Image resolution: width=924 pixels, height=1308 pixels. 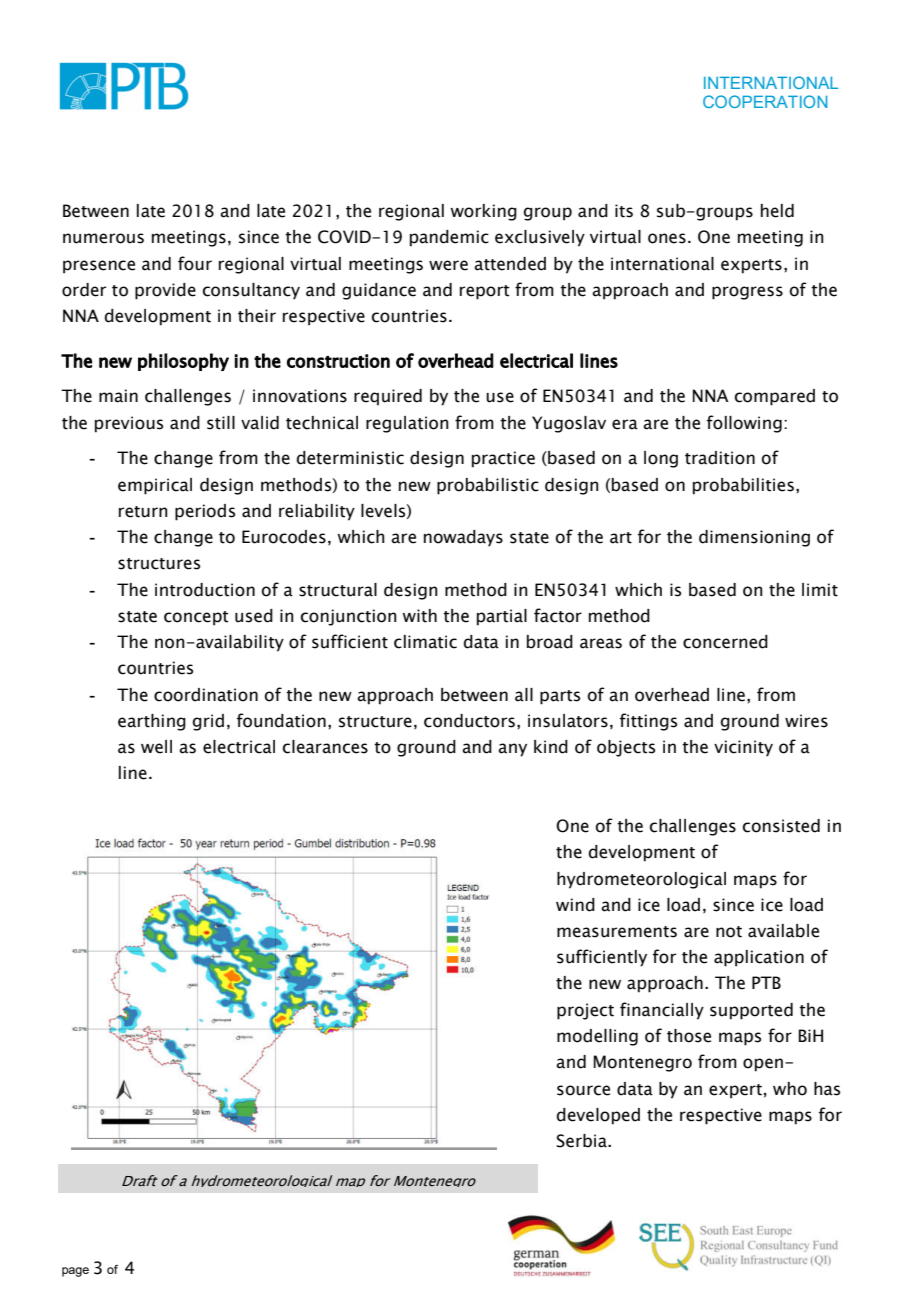 I want to click on COOPERATION, so click(x=765, y=101).
